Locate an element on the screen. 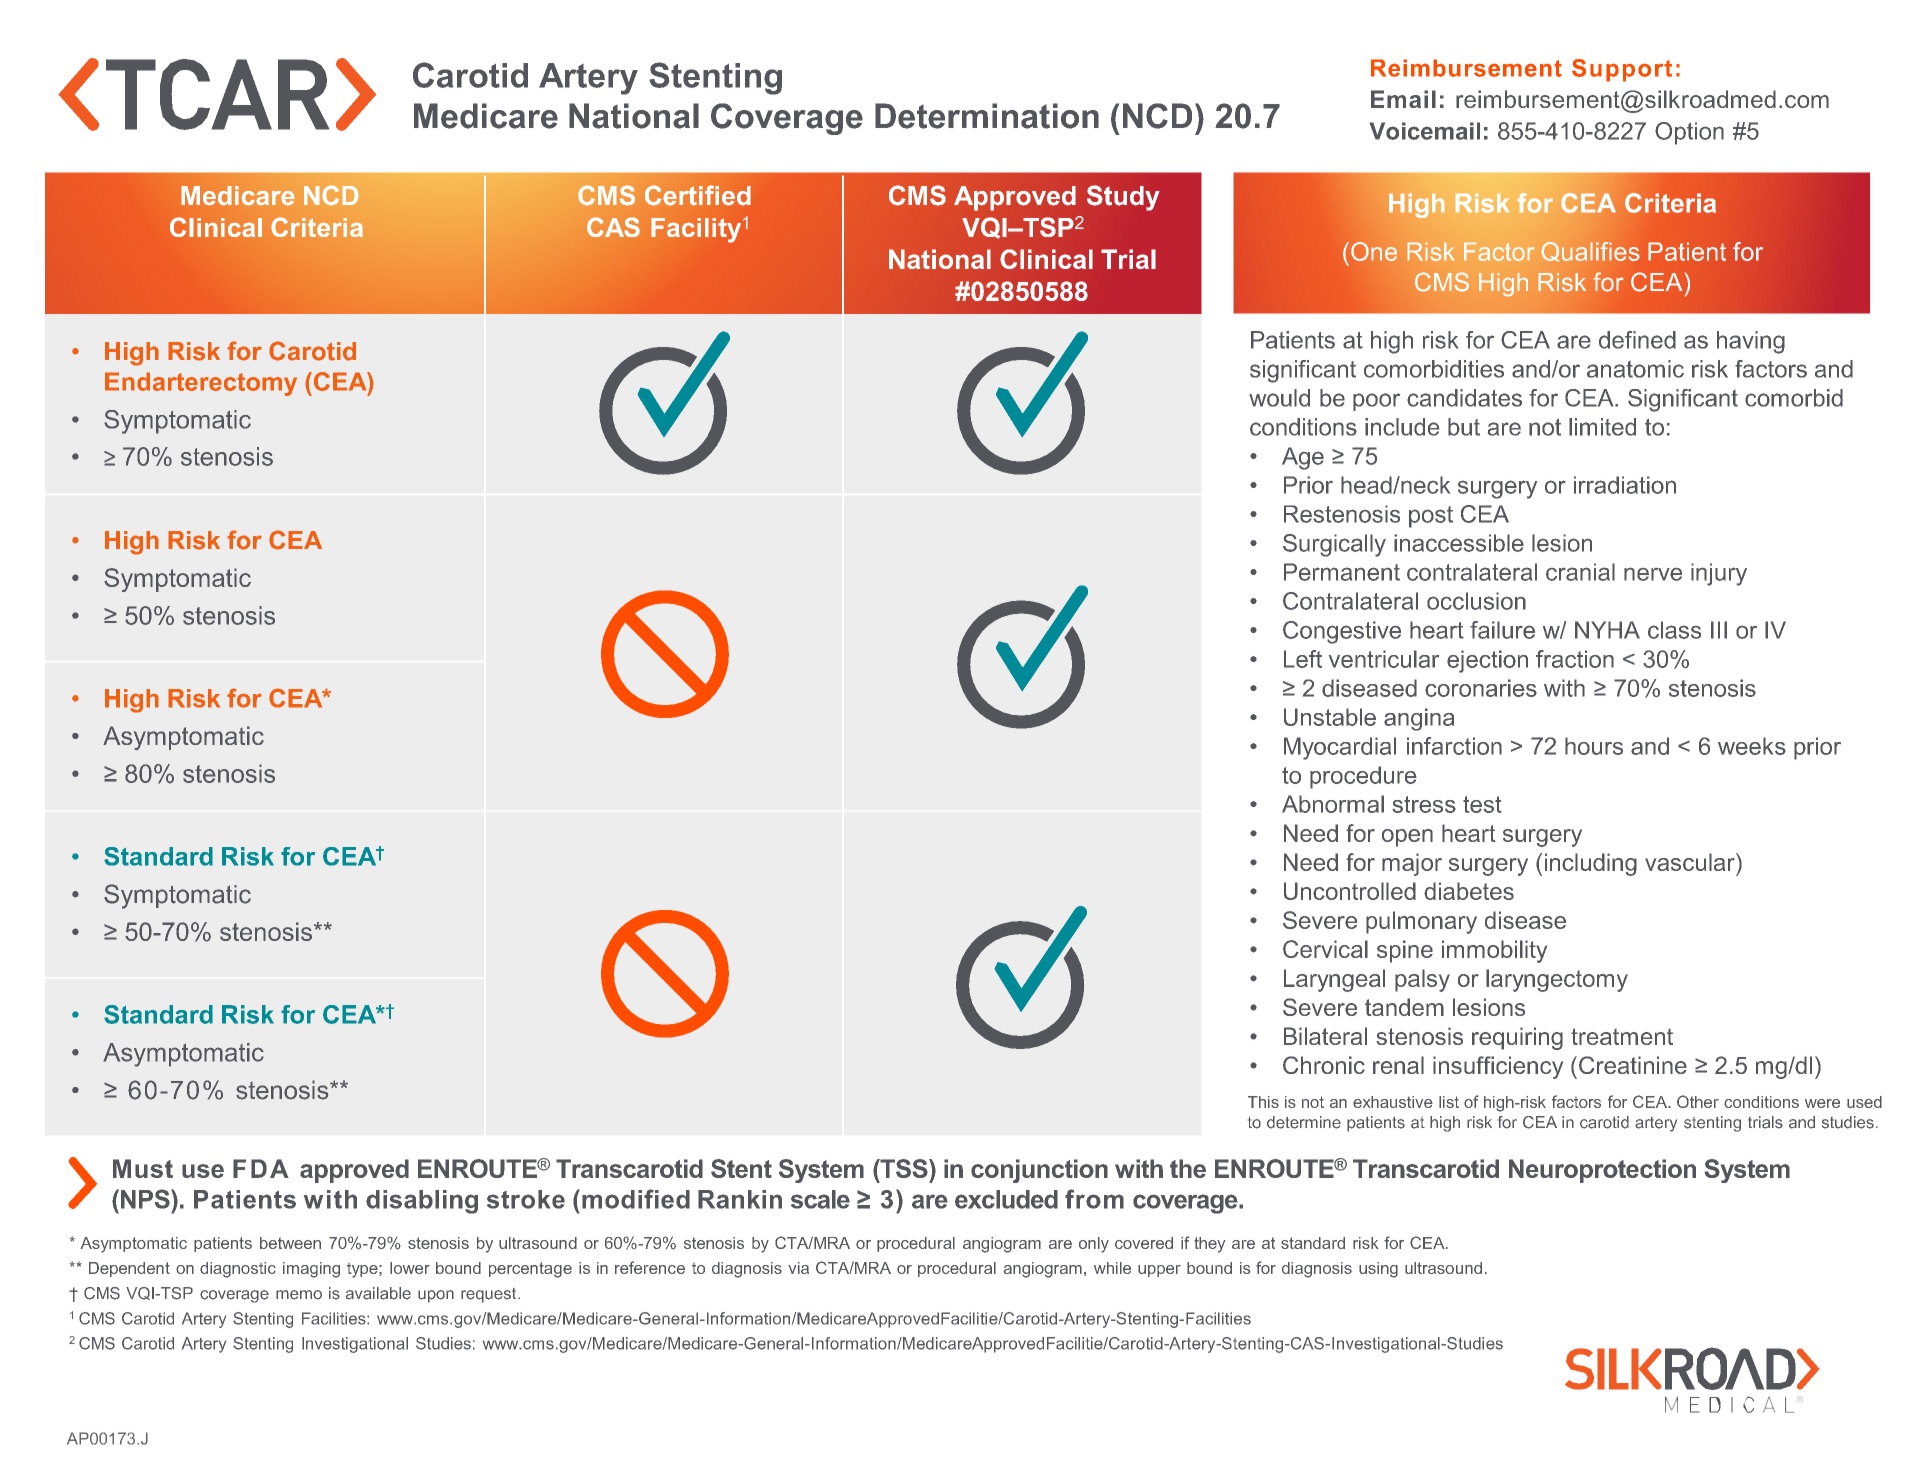 The width and height of the screenshot is (1916, 1480). Left is located at coordinates (1303, 659).
